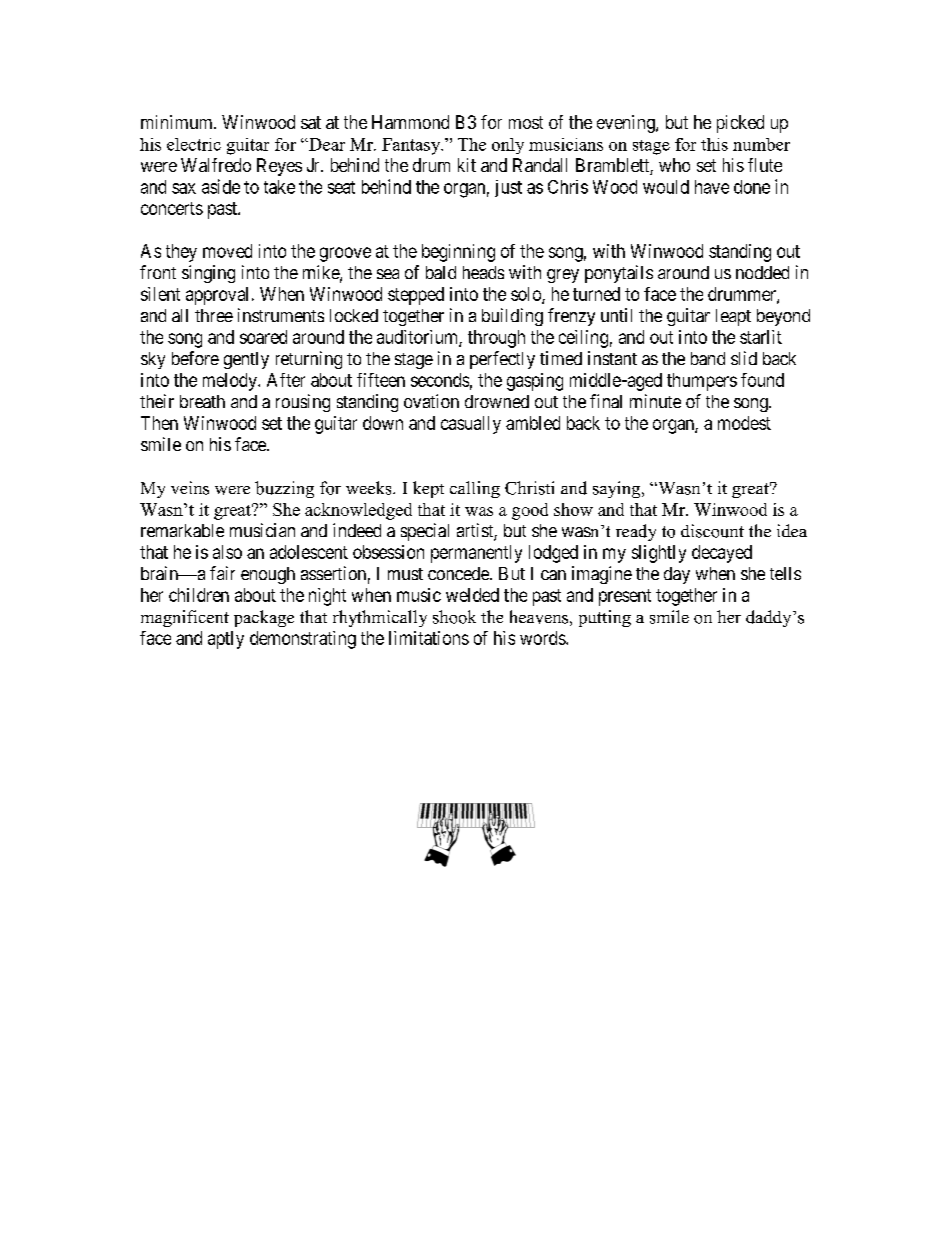 Image resolution: width=952 pixels, height=1233 pixels. I want to click on modest, so click(744, 423).
